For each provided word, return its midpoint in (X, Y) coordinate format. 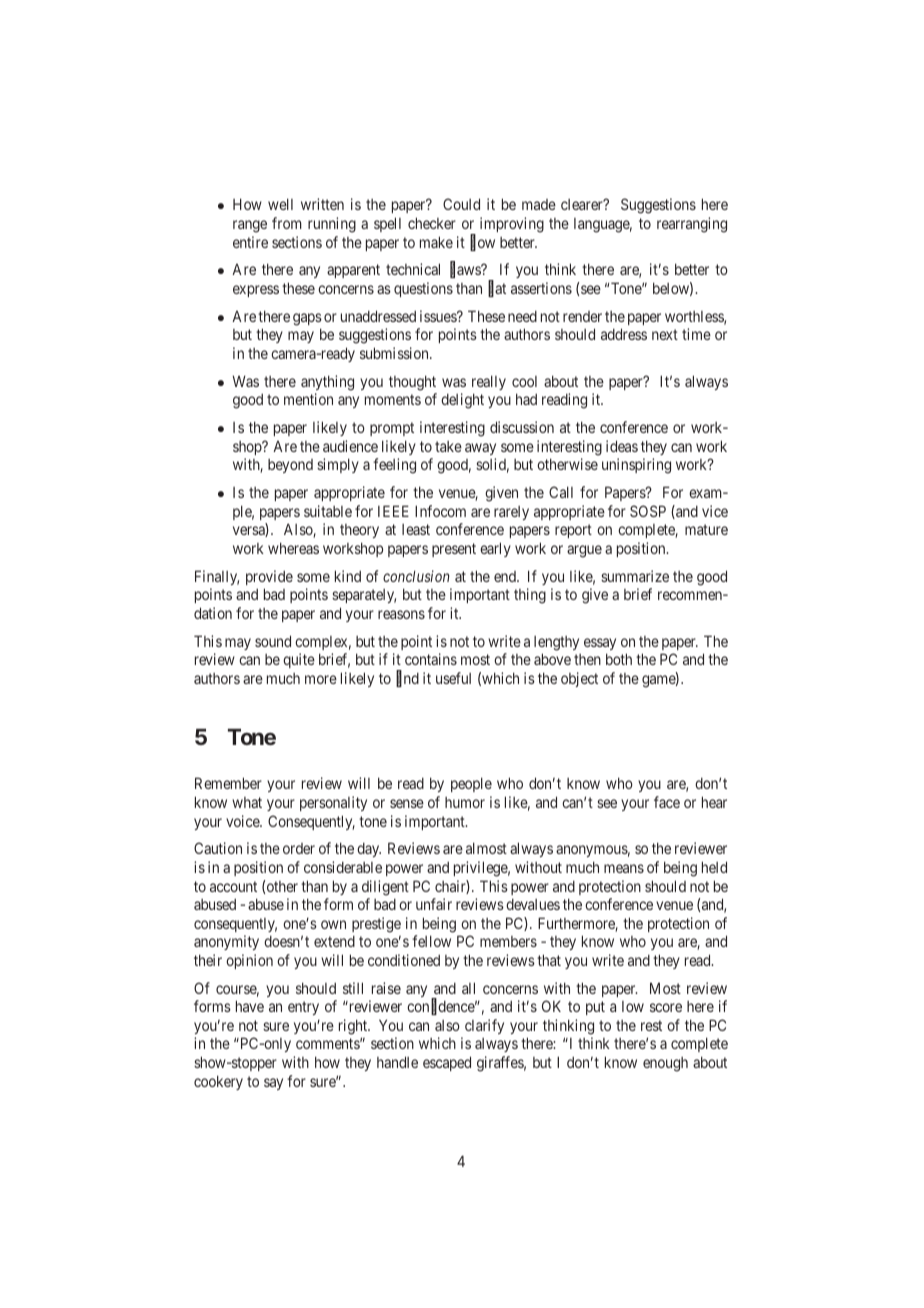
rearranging (692, 225)
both (619, 659)
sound (273, 641)
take (448, 446)
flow (482, 243)
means (624, 868)
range (250, 226)
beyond (290, 466)
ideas (622, 446)
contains (431, 659)
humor (465, 802)
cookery (218, 1082)
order (299, 848)
